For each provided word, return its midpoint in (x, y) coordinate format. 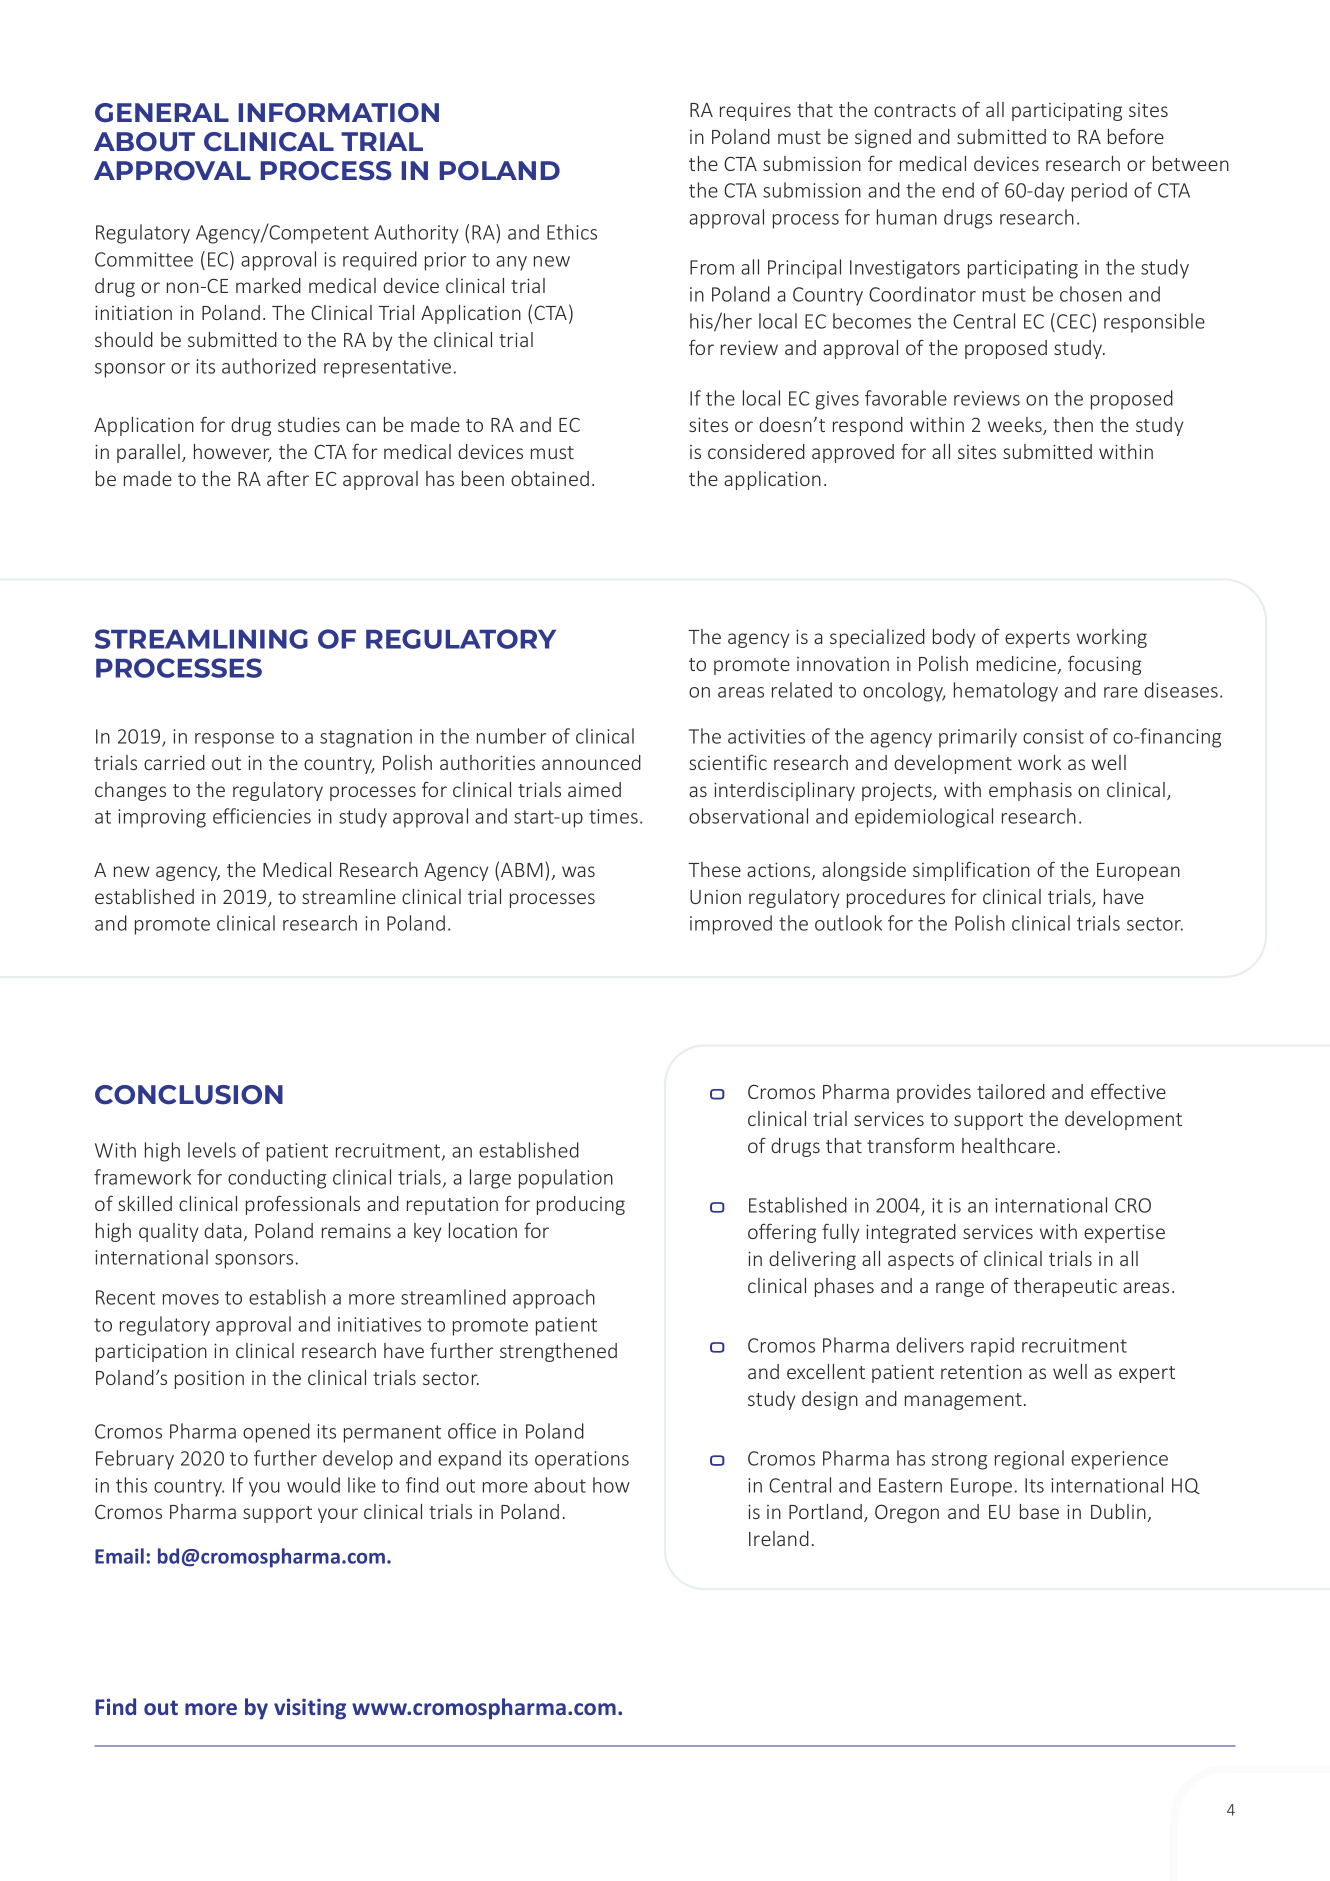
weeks (1016, 426)
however (232, 453)
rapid (992, 1347)
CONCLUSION (189, 1095)
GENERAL (162, 113)
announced (591, 762)
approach (554, 1299)
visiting (310, 1709)
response (234, 740)
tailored (1011, 1091)
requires (755, 112)
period (1099, 192)
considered (756, 451)
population (566, 1179)
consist (1053, 736)
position (209, 1379)
